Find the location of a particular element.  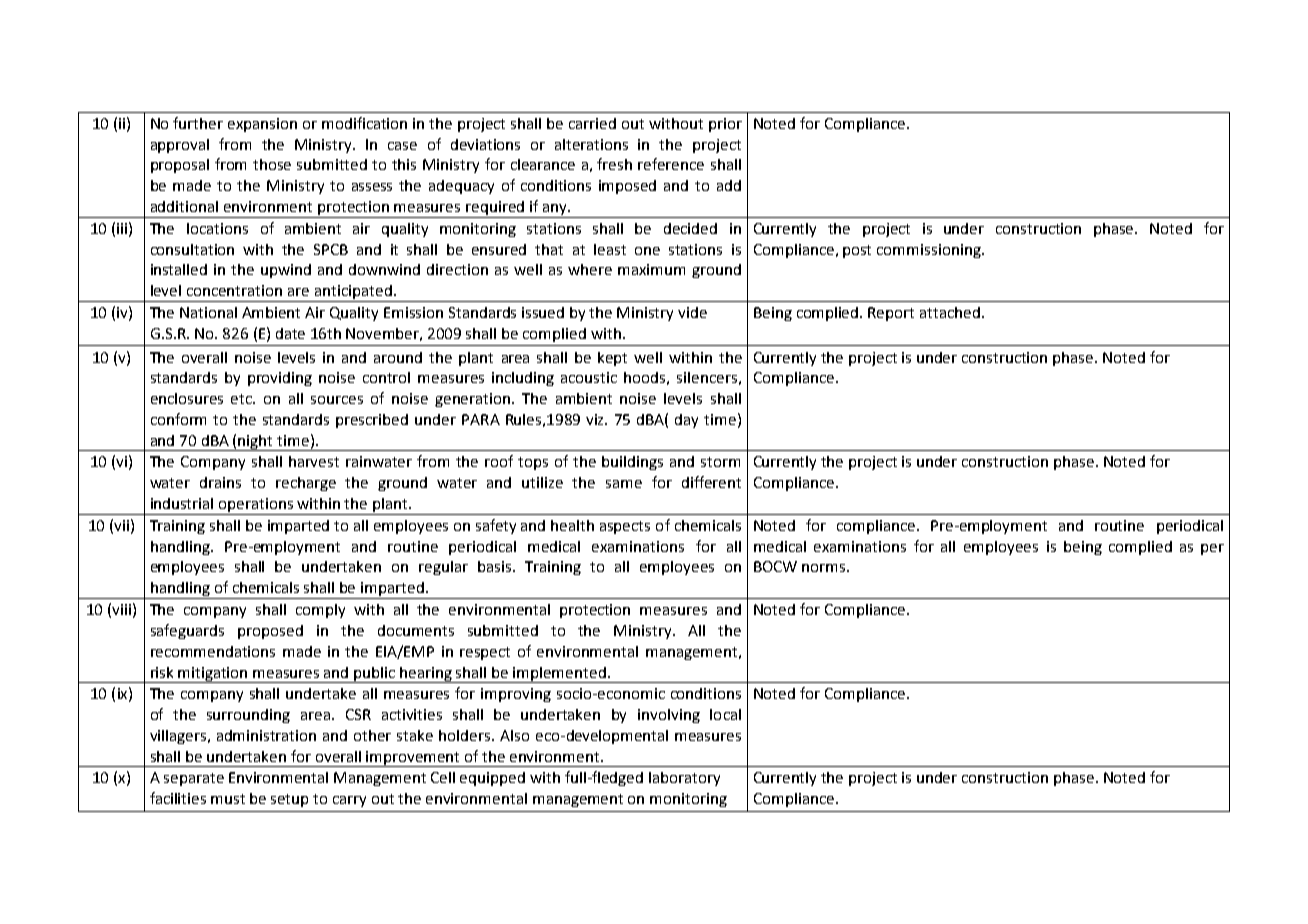

concentration is located at coordinates (234, 290).
